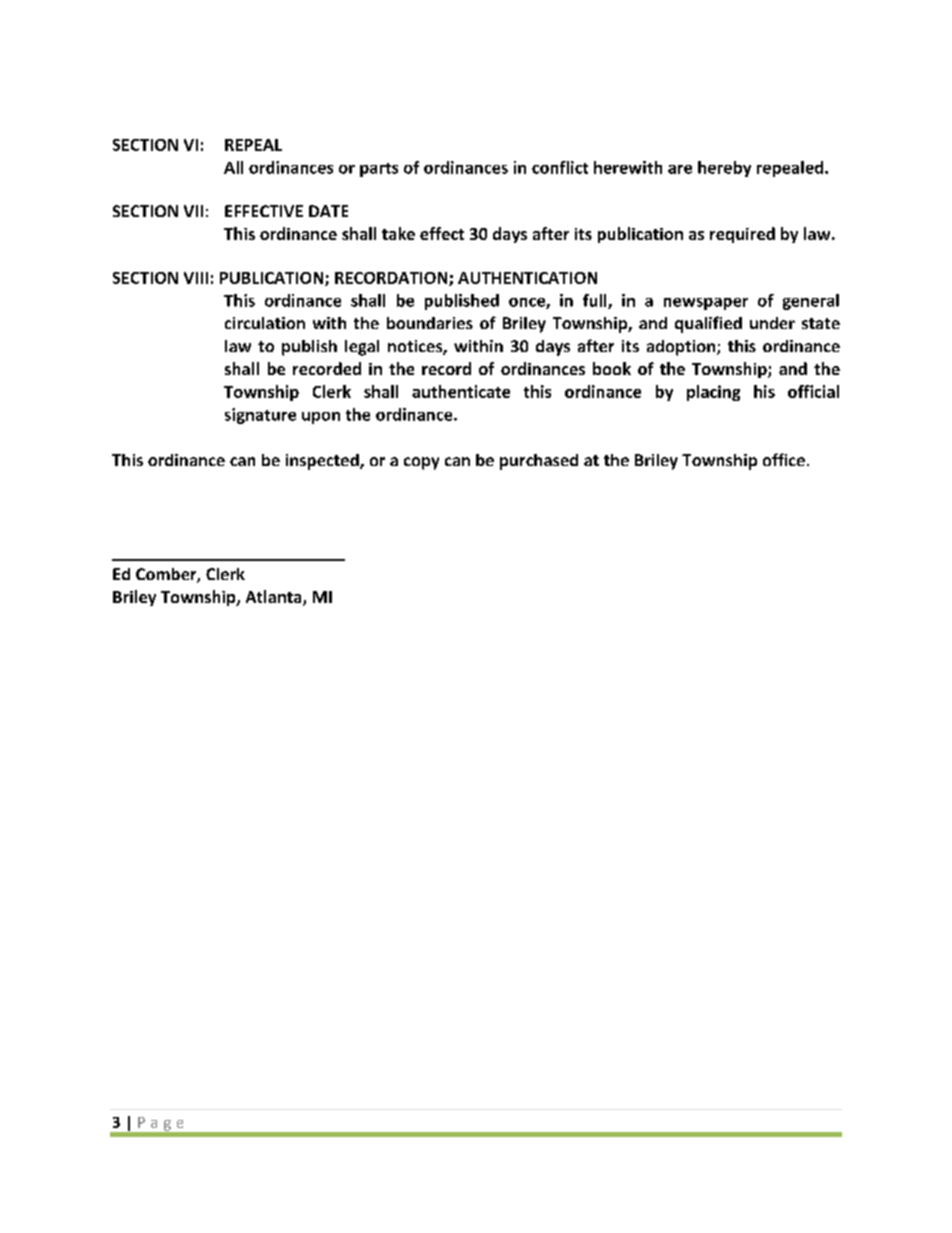  I want to click on Atlanta, so click(275, 598).
